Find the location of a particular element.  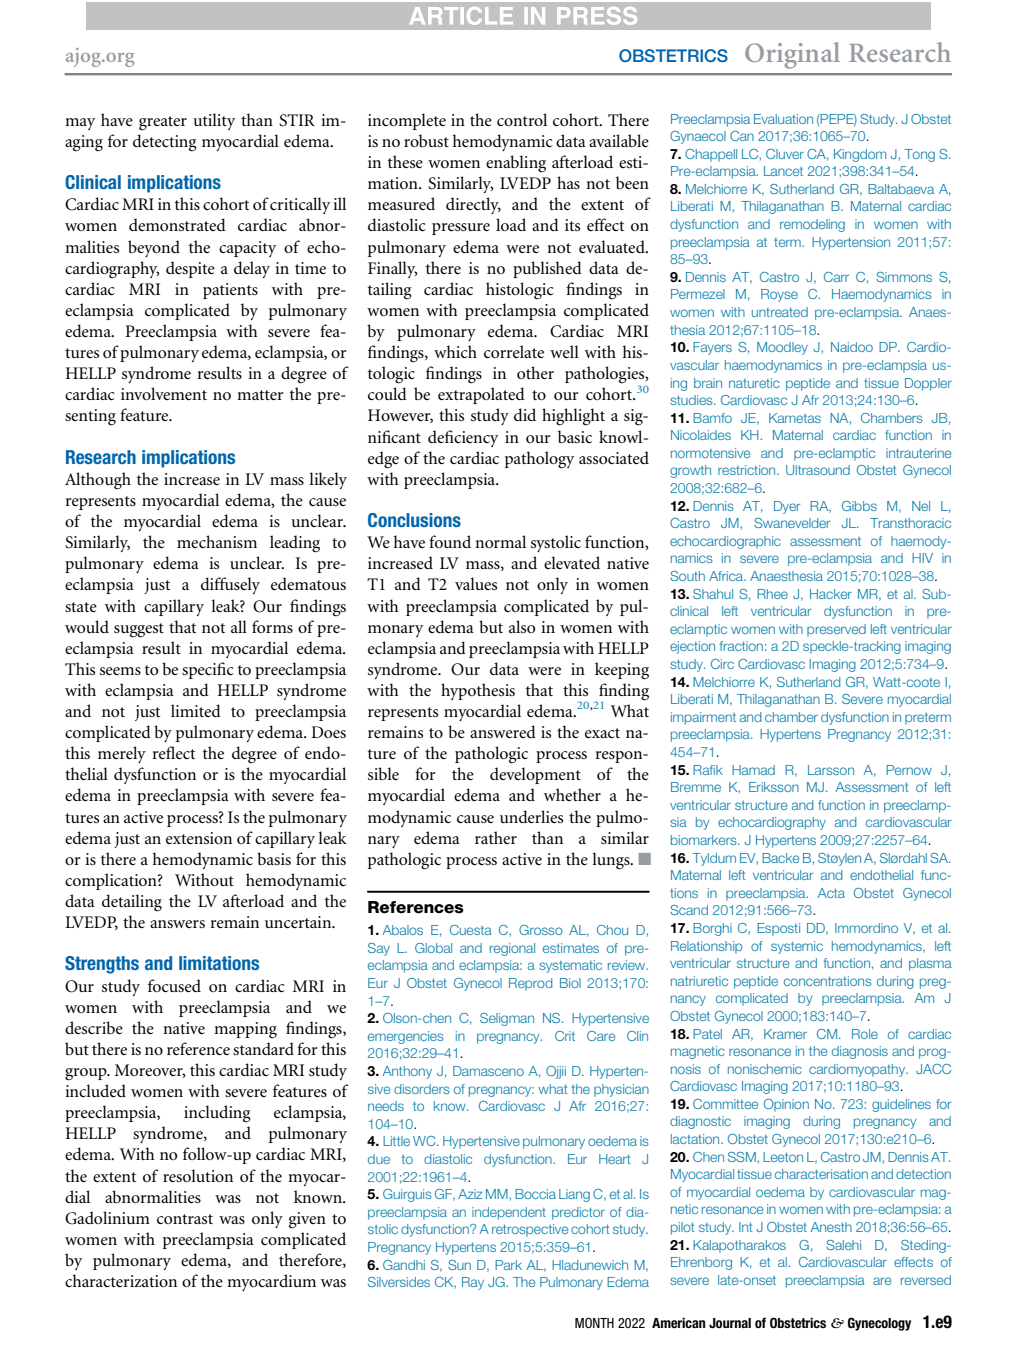

control is located at coordinates (522, 119).
